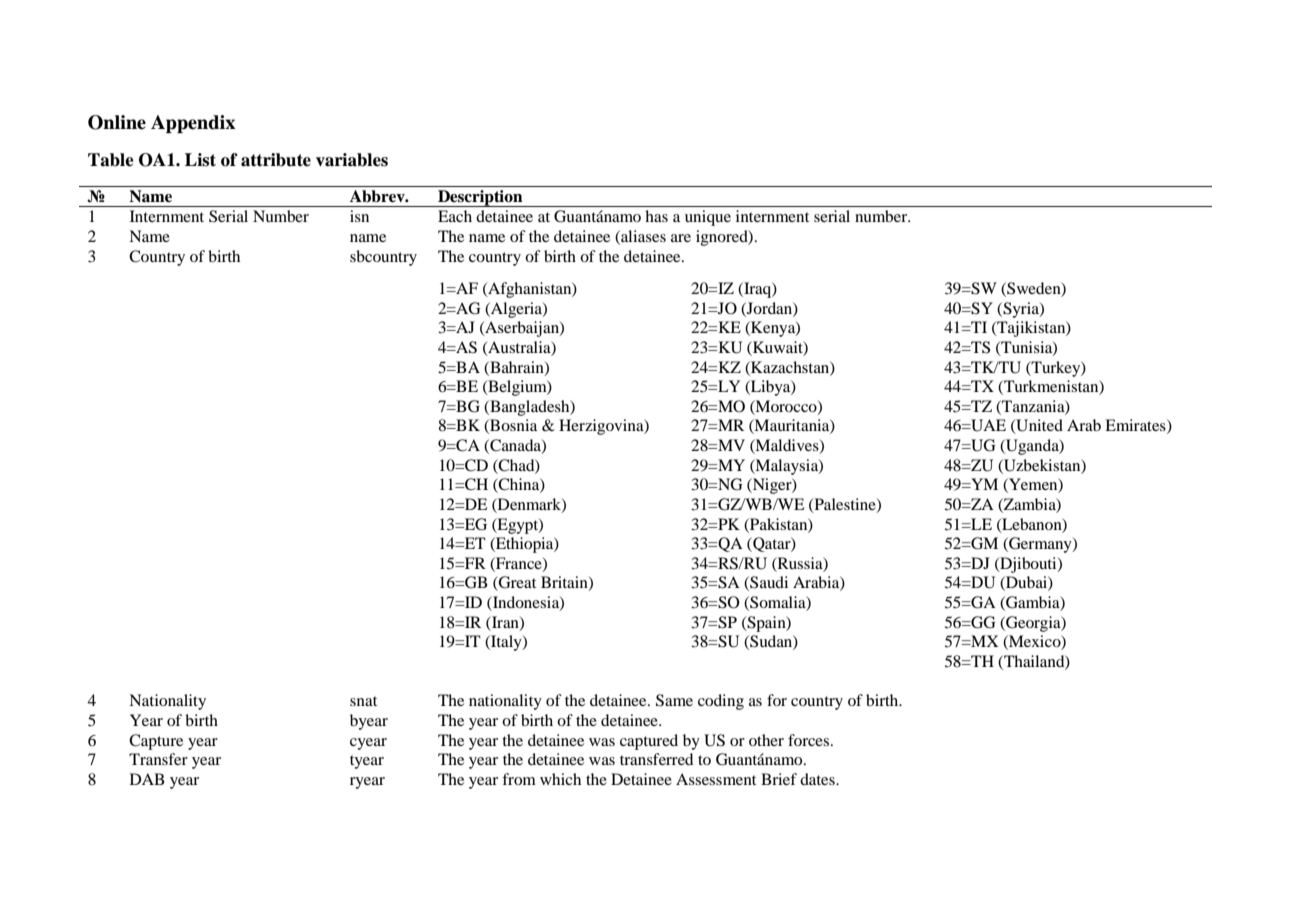  Describe the element at coordinates (1028, 565) in the screenshot. I see `Djibouti` at that location.
